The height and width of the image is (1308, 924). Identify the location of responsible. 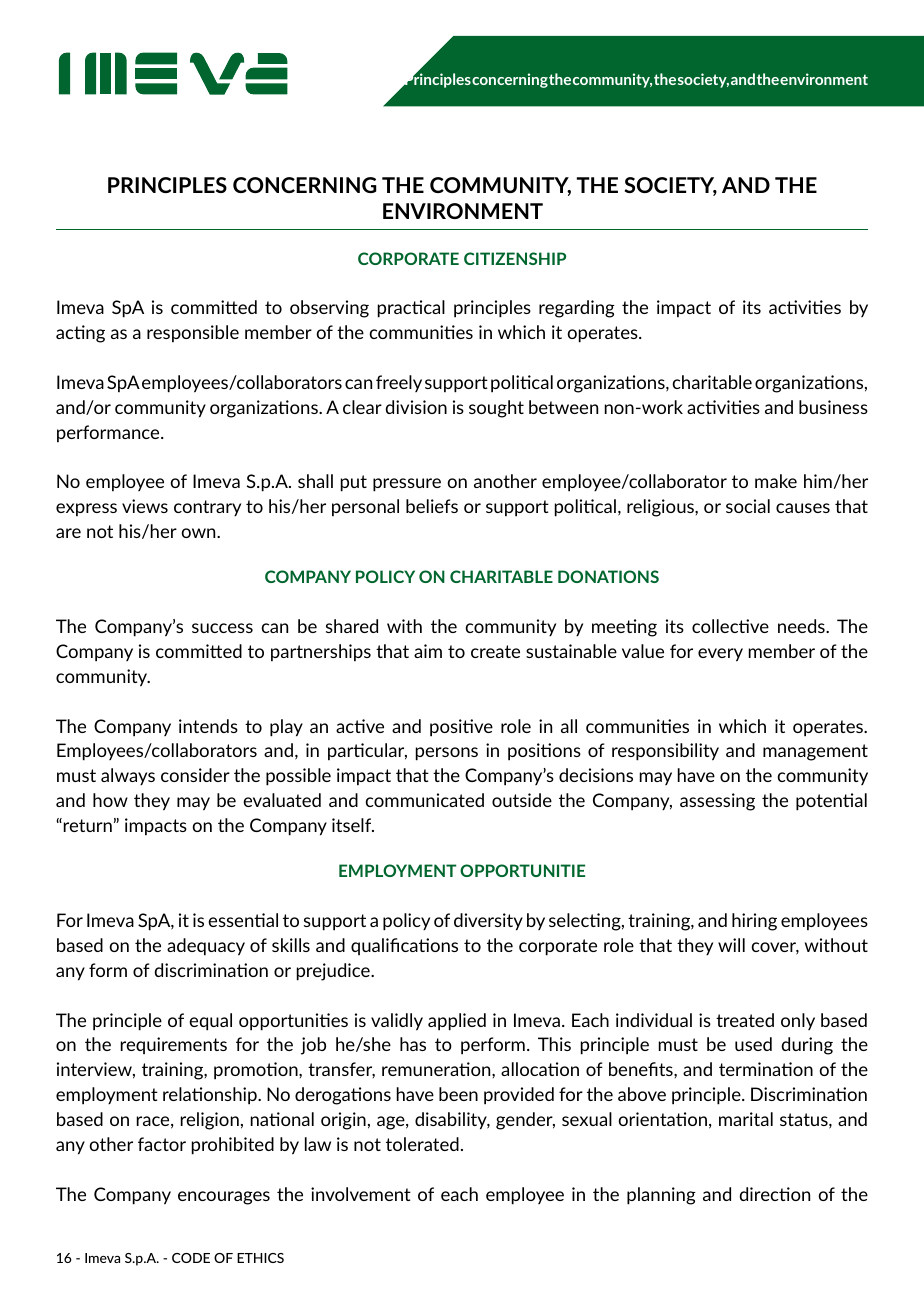
(193, 333).
